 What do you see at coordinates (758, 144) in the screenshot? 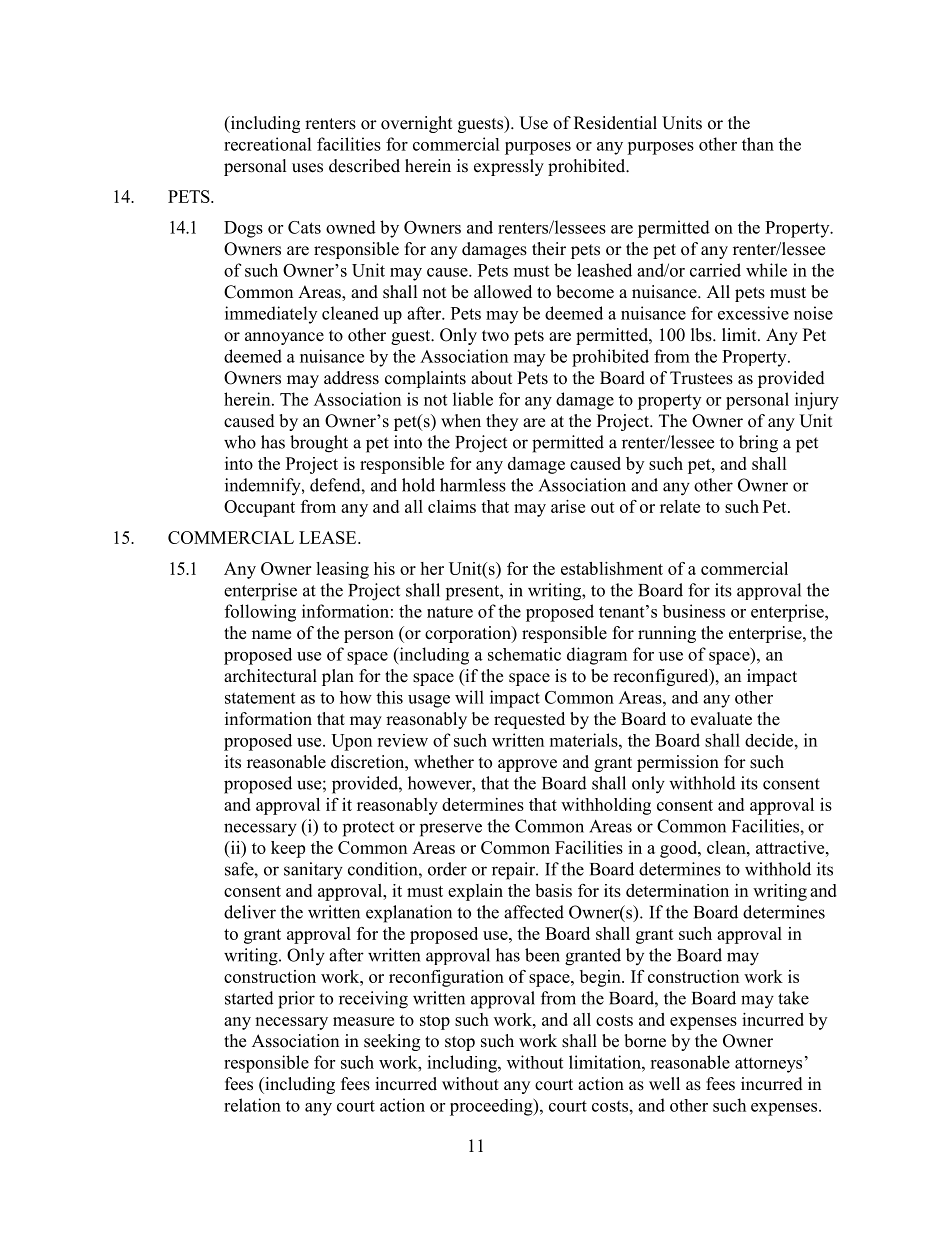
I see `than` at bounding box center [758, 144].
